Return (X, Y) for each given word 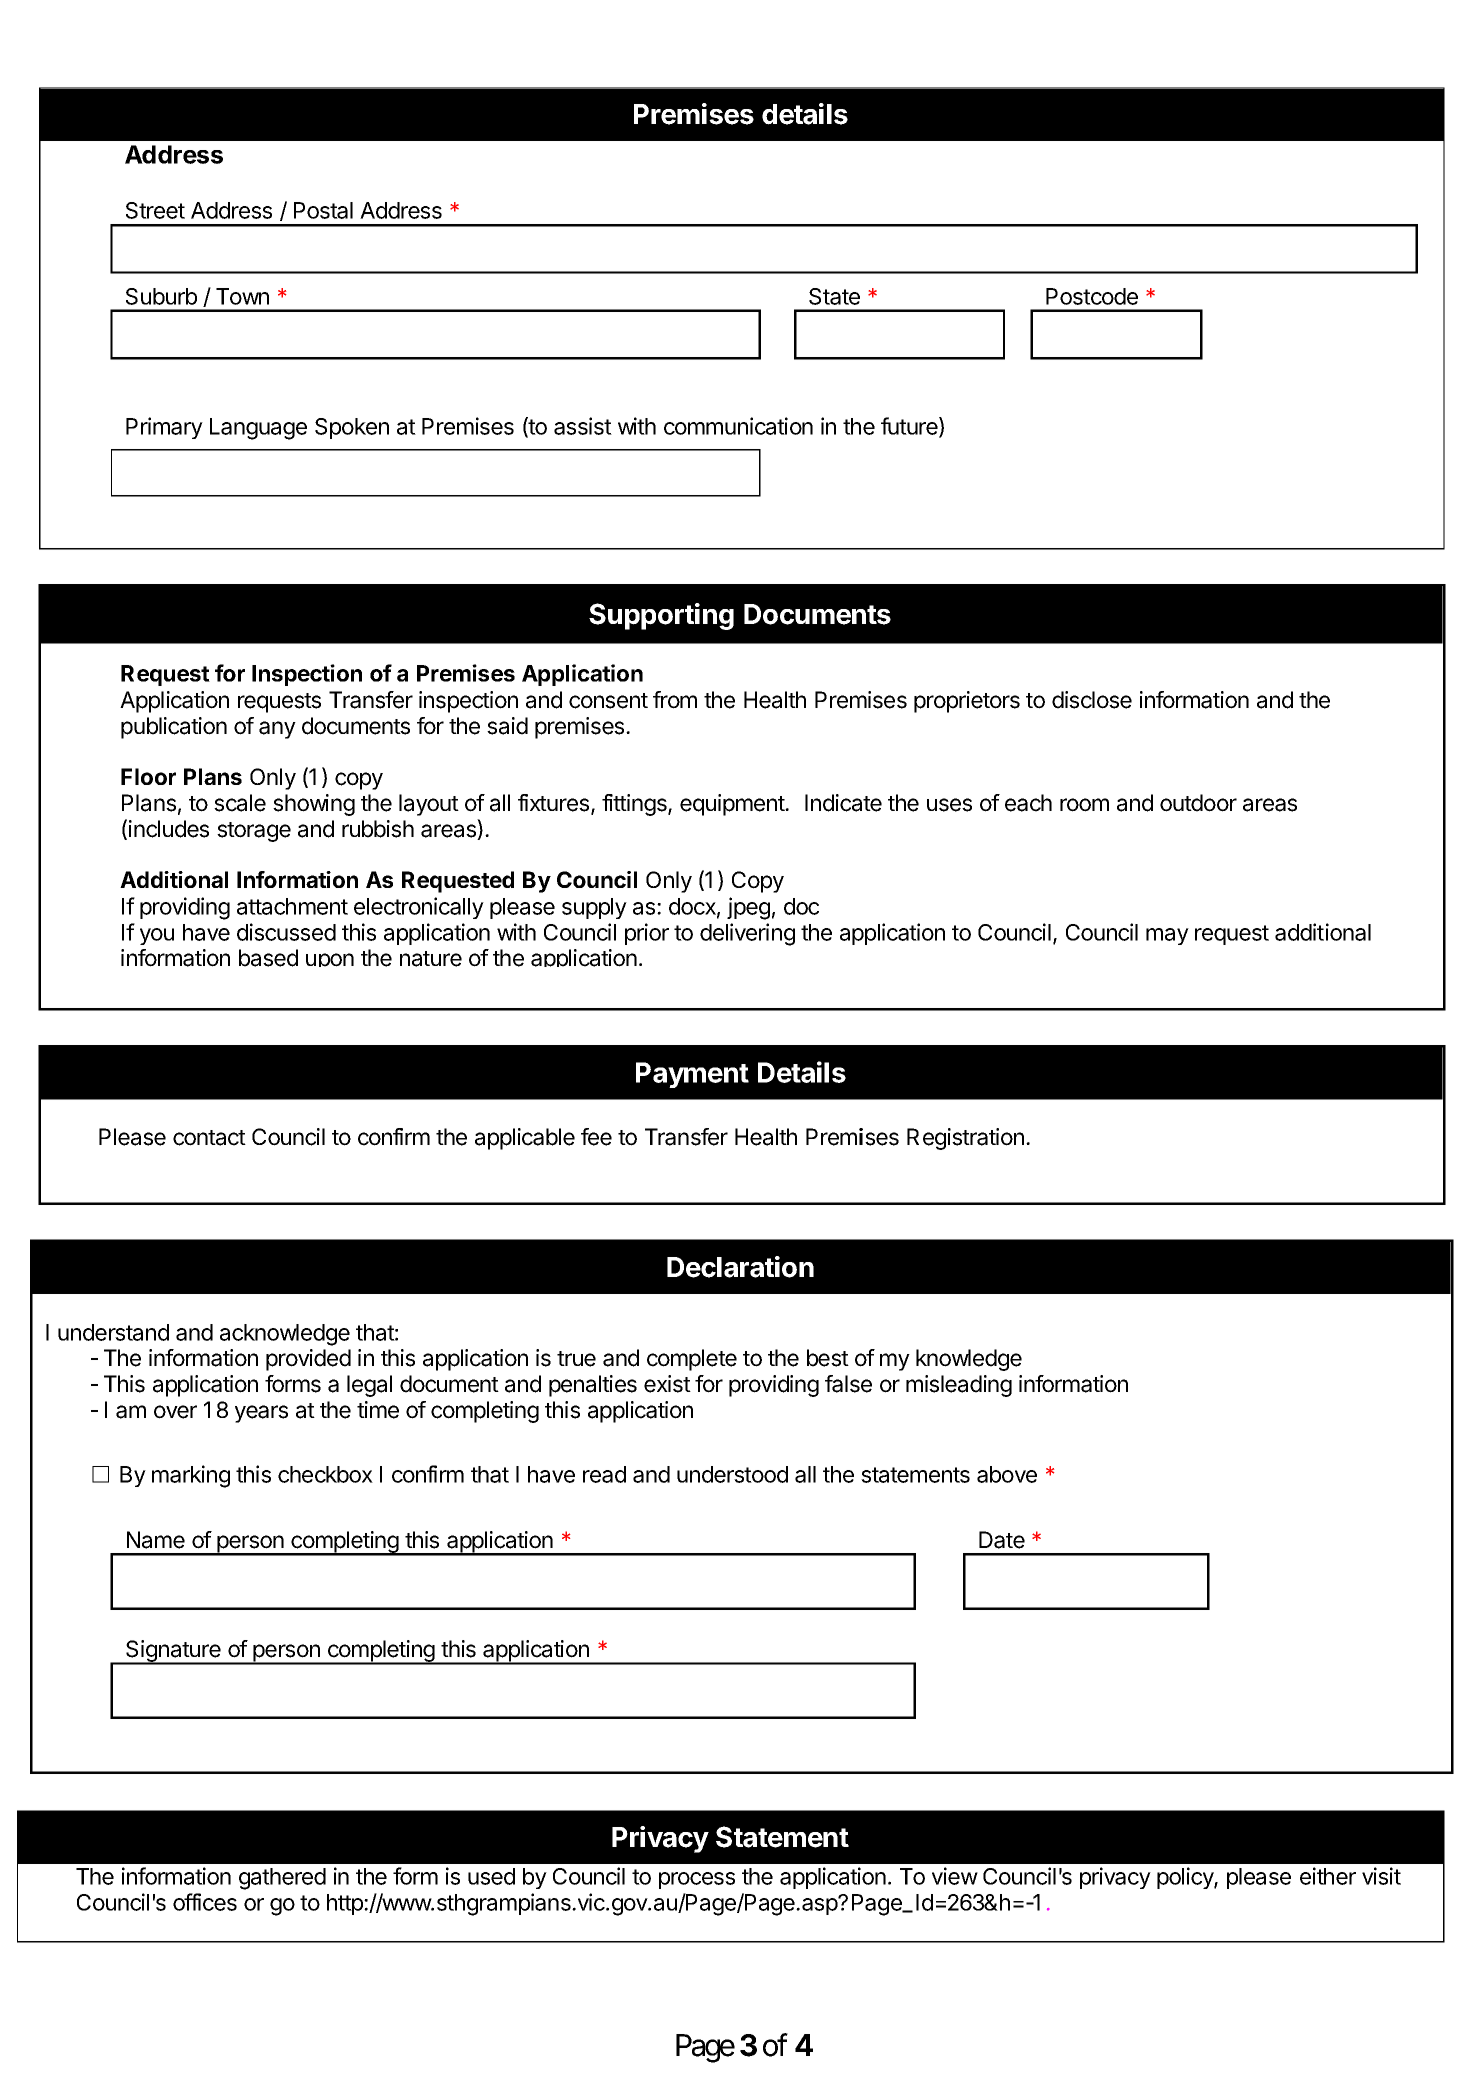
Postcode (1092, 296)
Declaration (740, 1267)
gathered (282, 1879)
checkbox (325, 1474)
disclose (1092, 700)
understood (732, 1474)
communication (738, 426)
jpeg (748, 908)
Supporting (661, 616)
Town (242, 296)
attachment (292, 906)
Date (1002, 1540)
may (1167, 936)
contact (209, 1138)
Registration (965, 1139)
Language (258, 429)
